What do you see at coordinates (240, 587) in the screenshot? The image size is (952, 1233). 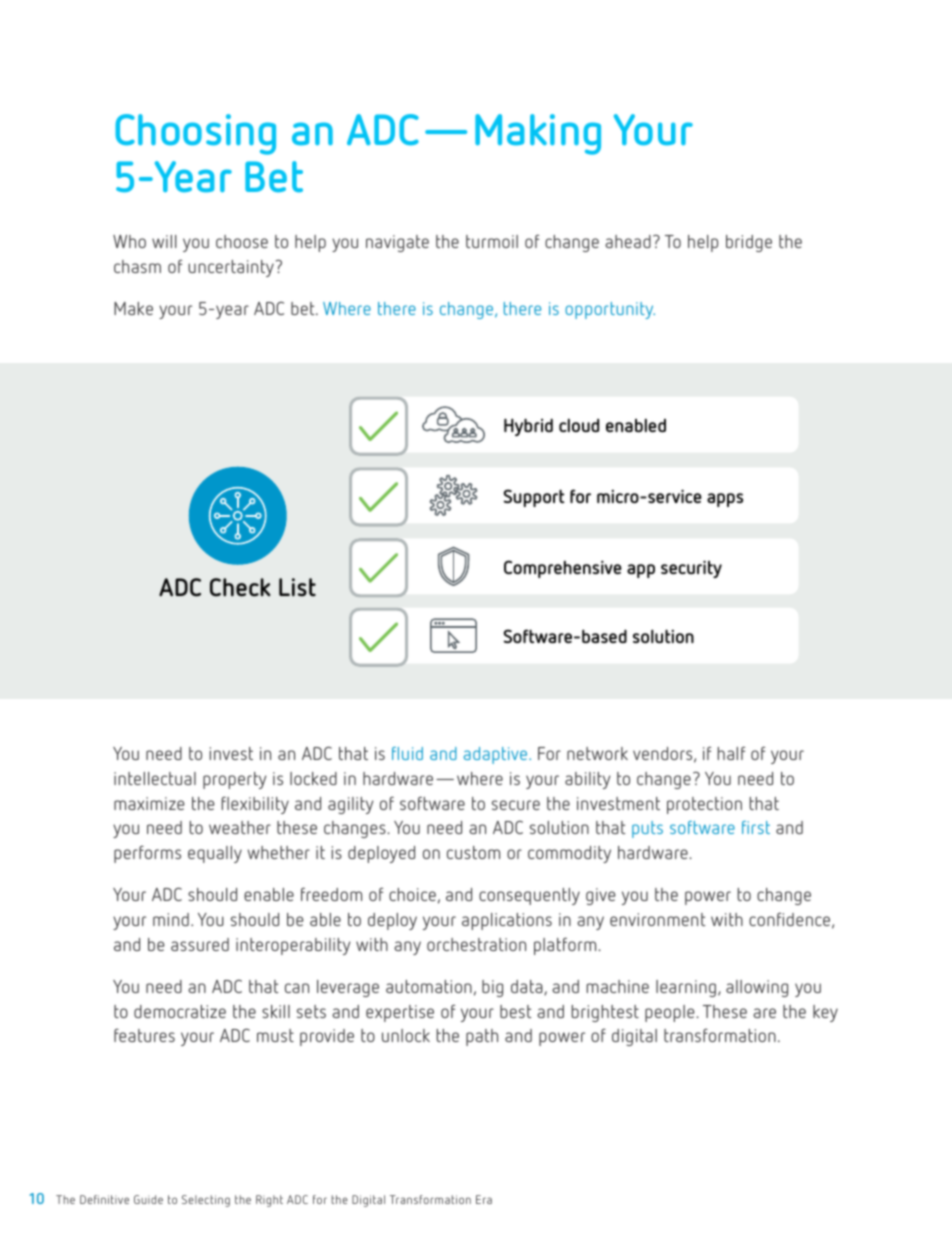 I see `Check` at bounding box center [240, 587].
